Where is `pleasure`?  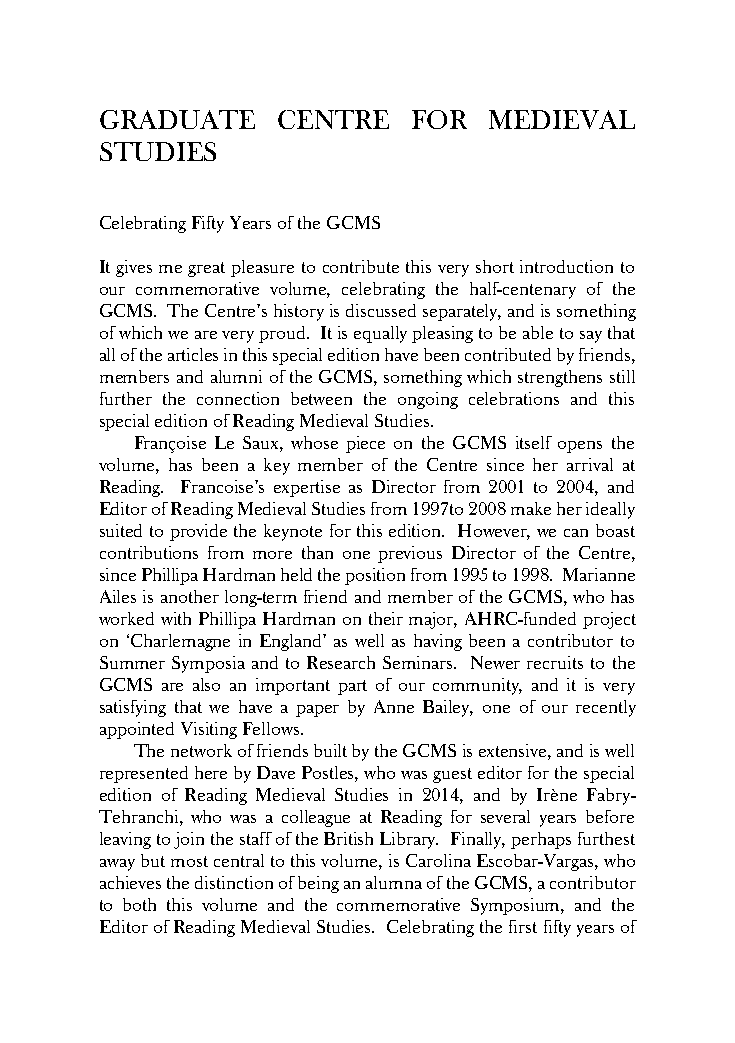
pleasure is located at coordinates (262, 268).
